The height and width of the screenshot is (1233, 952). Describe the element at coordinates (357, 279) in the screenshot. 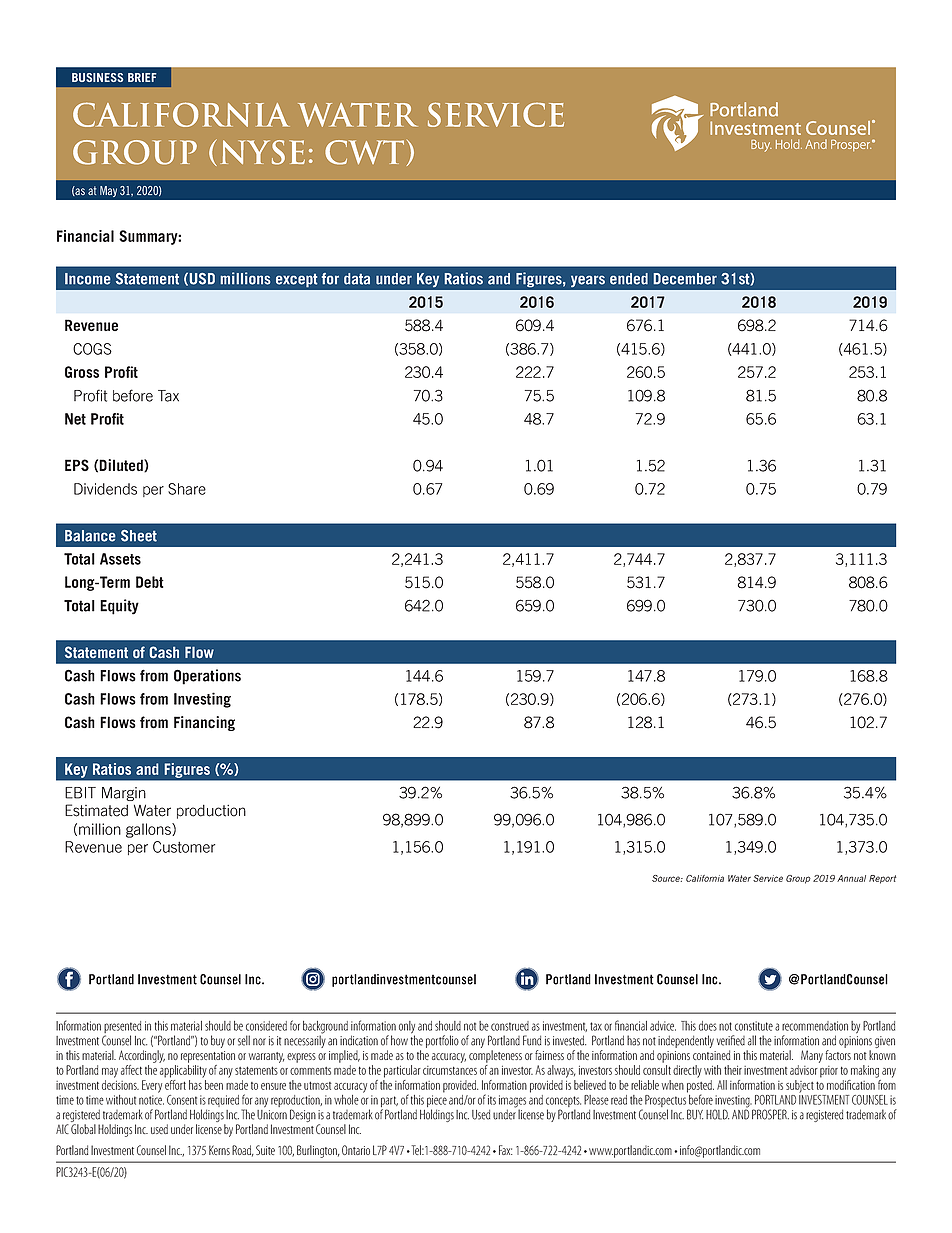

I see `data` at that location.
